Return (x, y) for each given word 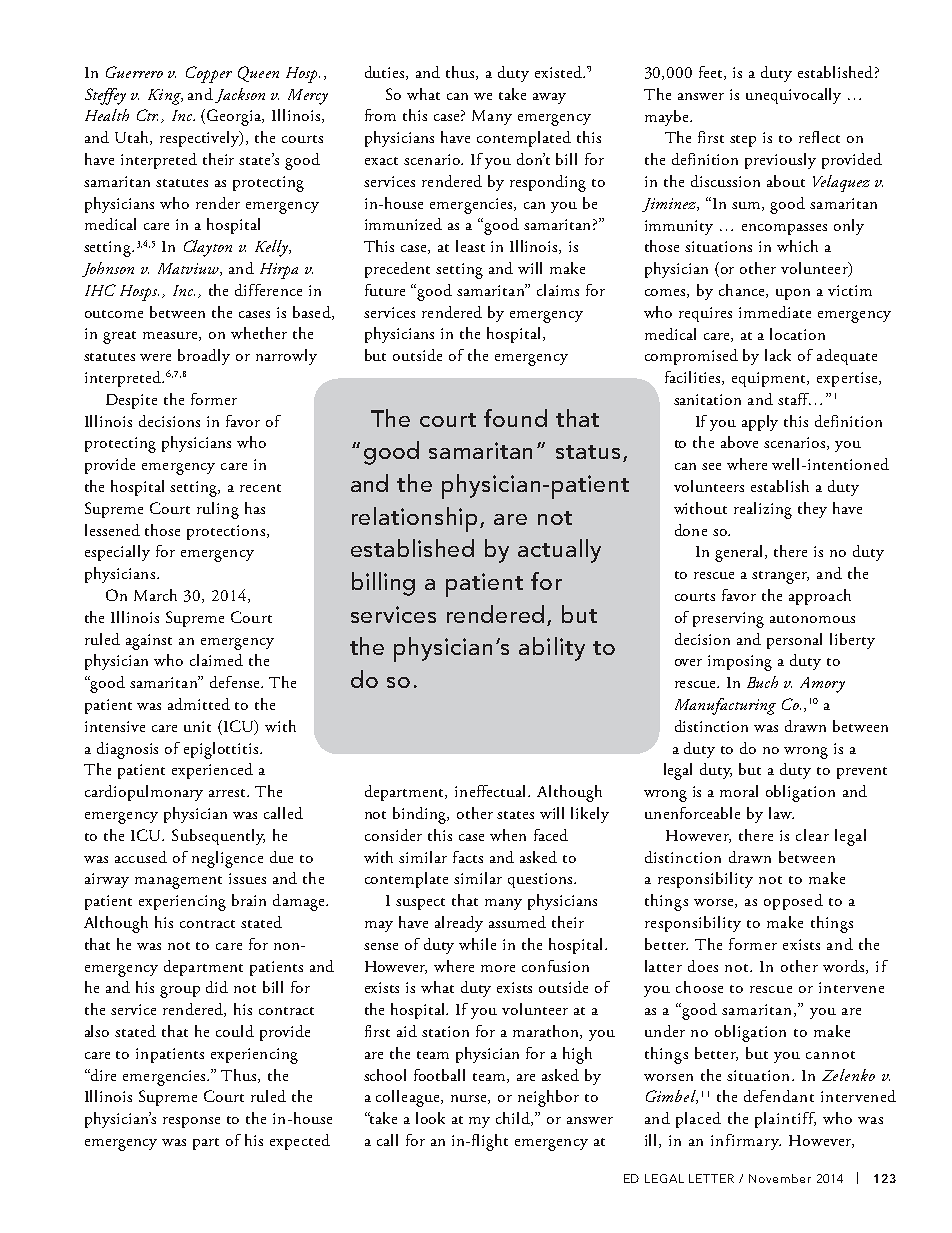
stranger (780, 577)
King (165, 97)
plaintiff (785, 1120)
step (743, 141)
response (191, 1122)
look (430, 1118)
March (155, 595)
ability (552, 649)
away (549, 98)
